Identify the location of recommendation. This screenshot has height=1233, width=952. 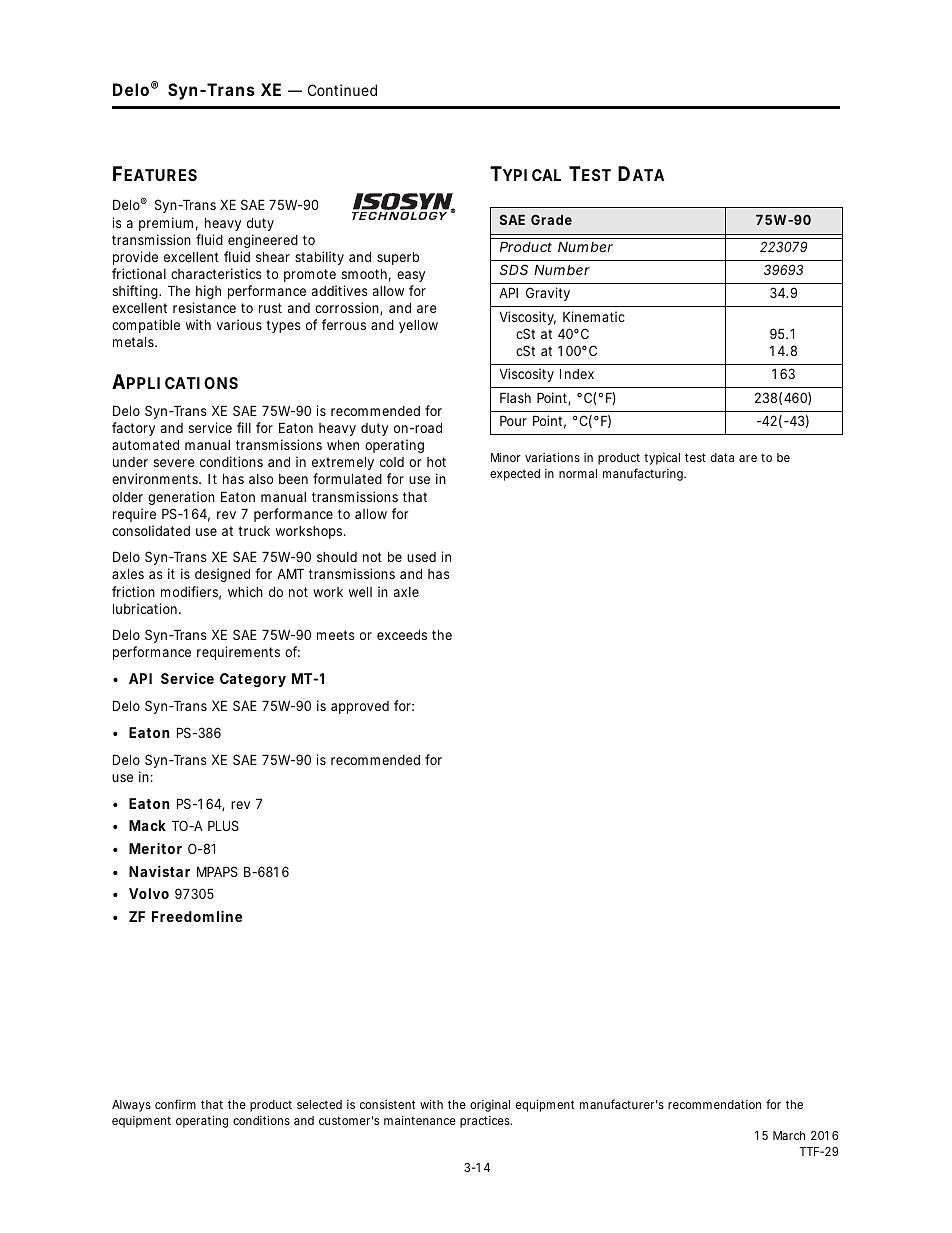
(714, 1104).
